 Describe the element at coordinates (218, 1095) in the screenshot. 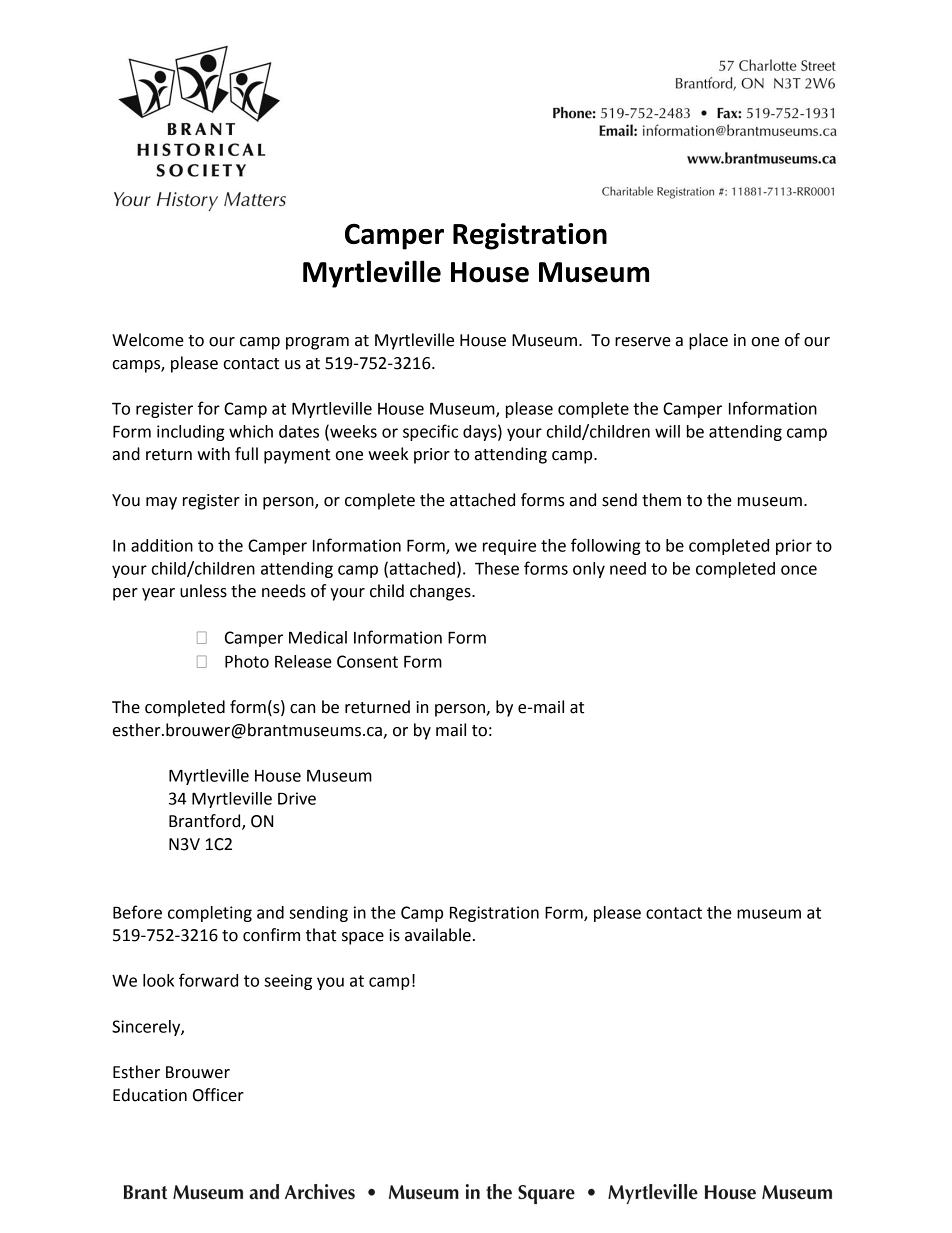

I see `Officer` at that location.
